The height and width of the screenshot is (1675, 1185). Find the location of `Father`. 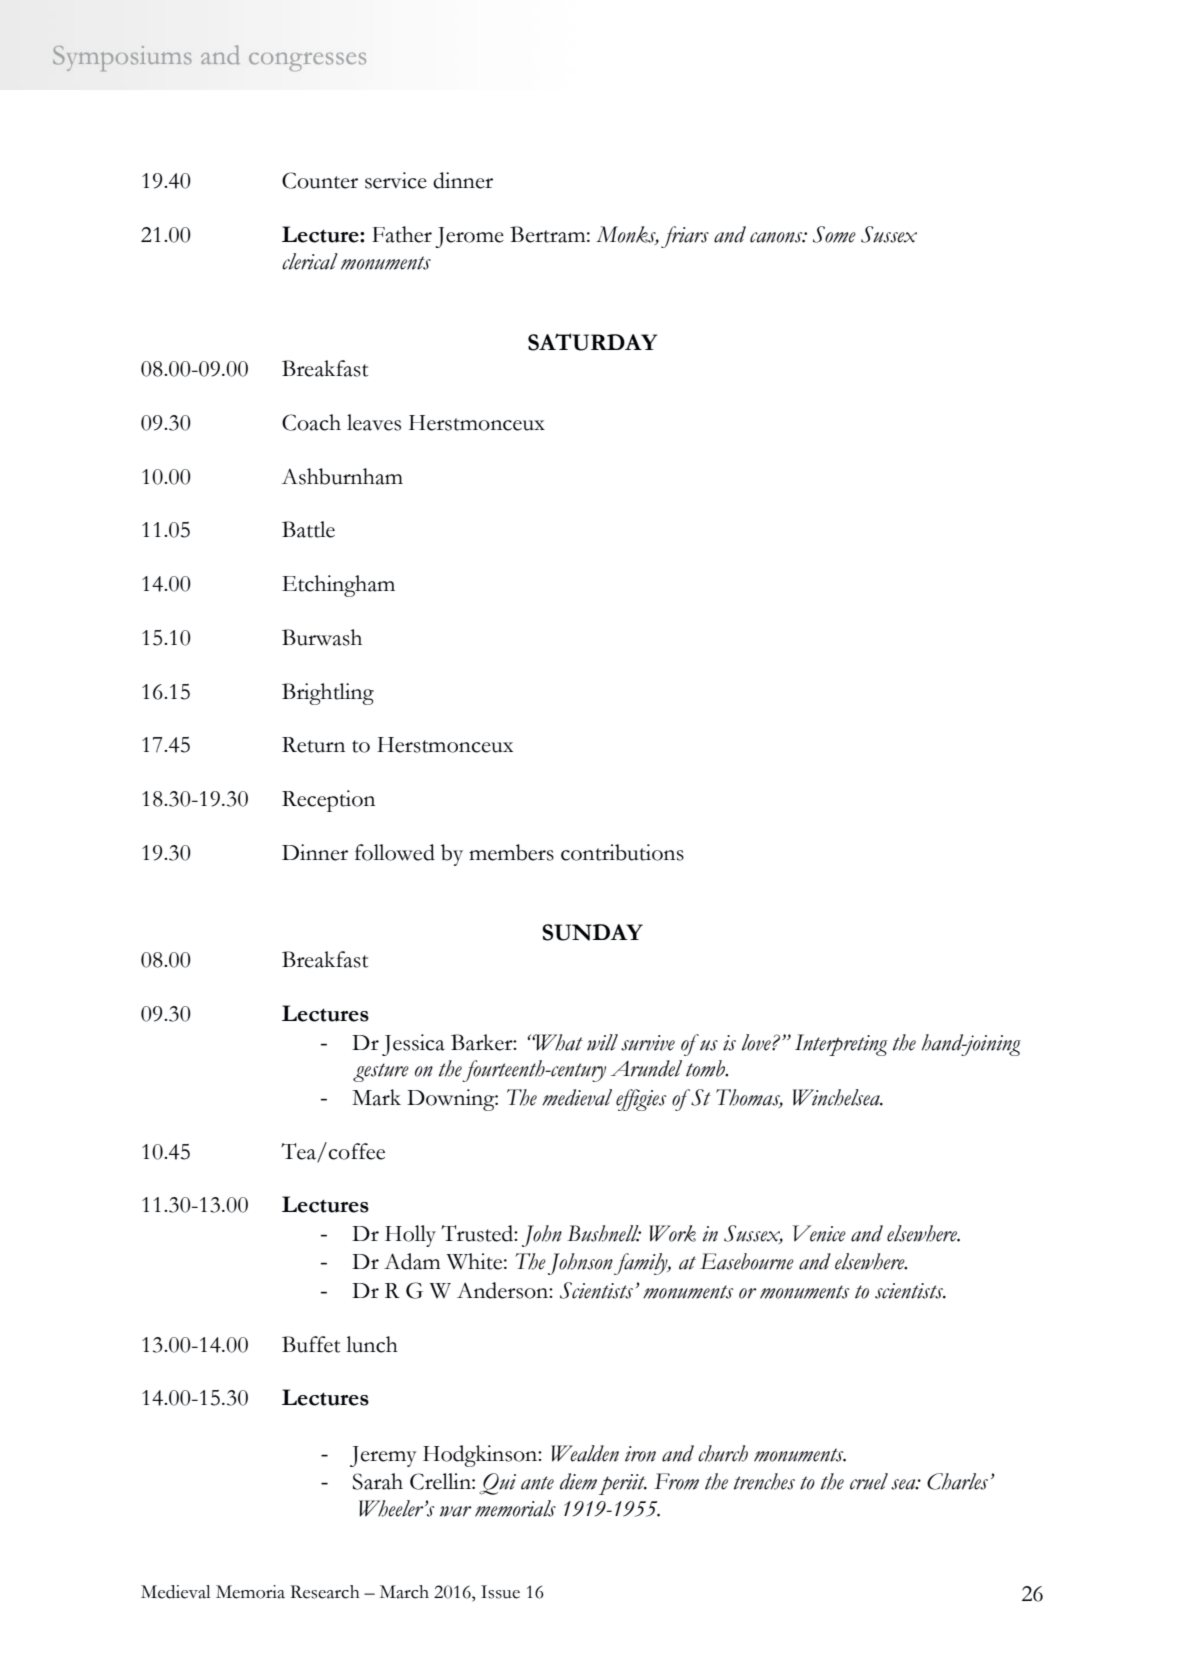

Father is located at coordinates (402, 234).
